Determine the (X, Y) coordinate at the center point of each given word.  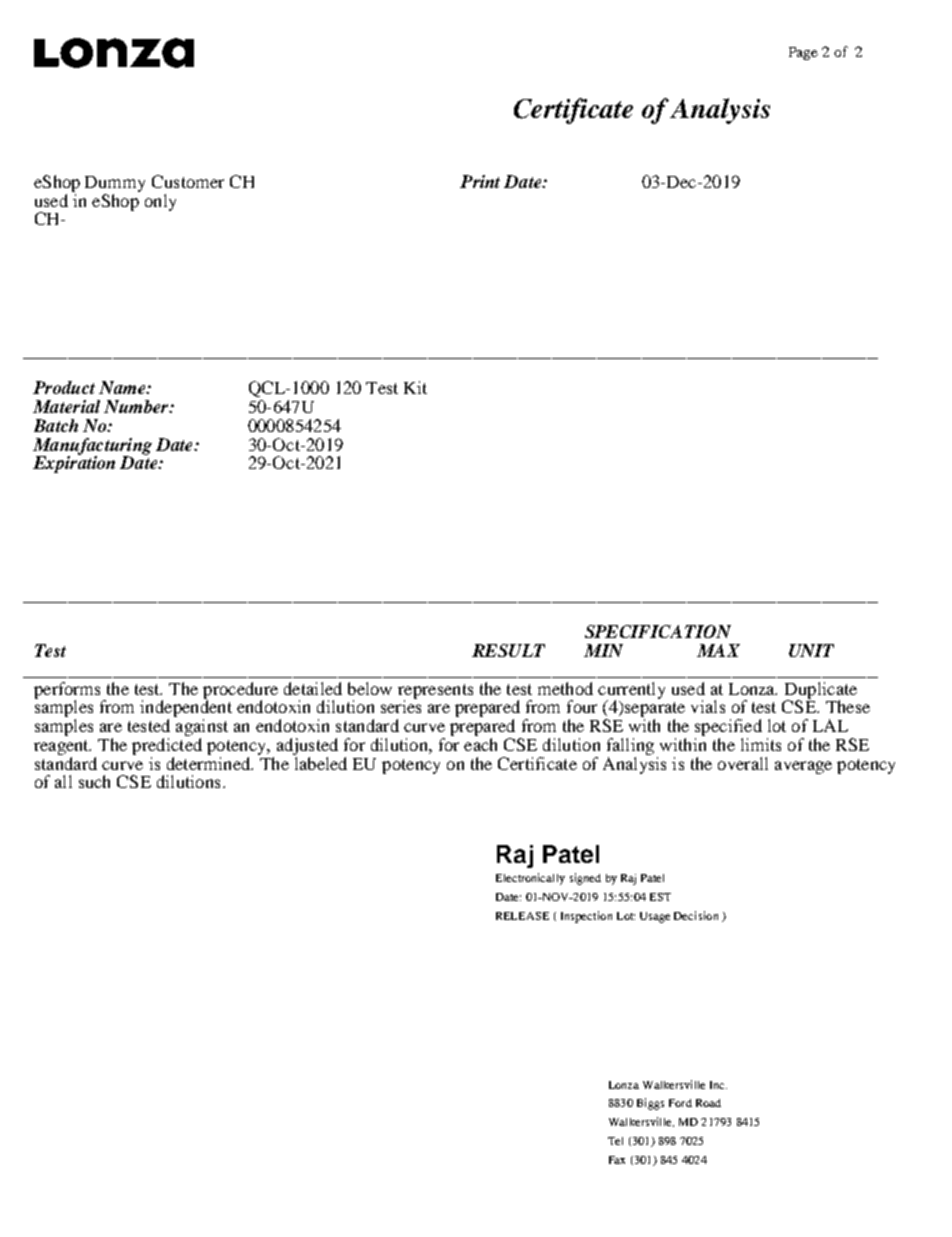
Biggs (650, 1104)
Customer (188, 181)
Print (480, 181)
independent (186, 709)
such (94, 781)
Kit (415, 387)
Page (803, 53)
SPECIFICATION (658, 631)
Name (123, 387)
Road (708, 1103)
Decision (696, 915)
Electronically (530, 879)
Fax (617, 1160)
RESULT (508, 650)
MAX (718, 650)
